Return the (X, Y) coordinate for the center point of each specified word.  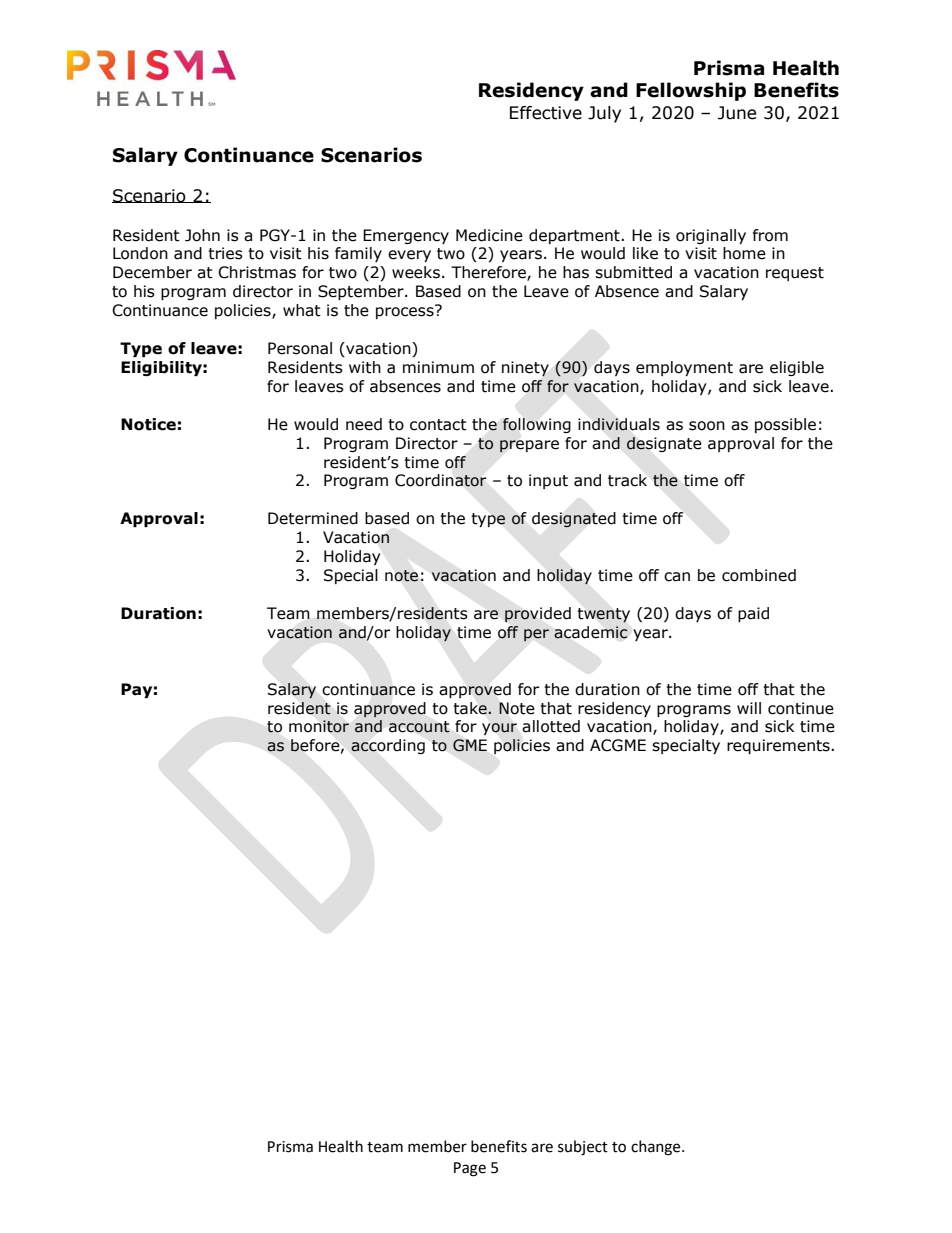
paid (753, 614)
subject (583, 1148)
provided (538, 614)
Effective (546, 113)
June (737, 113)
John (202, 235)
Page (470, 1169)
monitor (319, 726)
